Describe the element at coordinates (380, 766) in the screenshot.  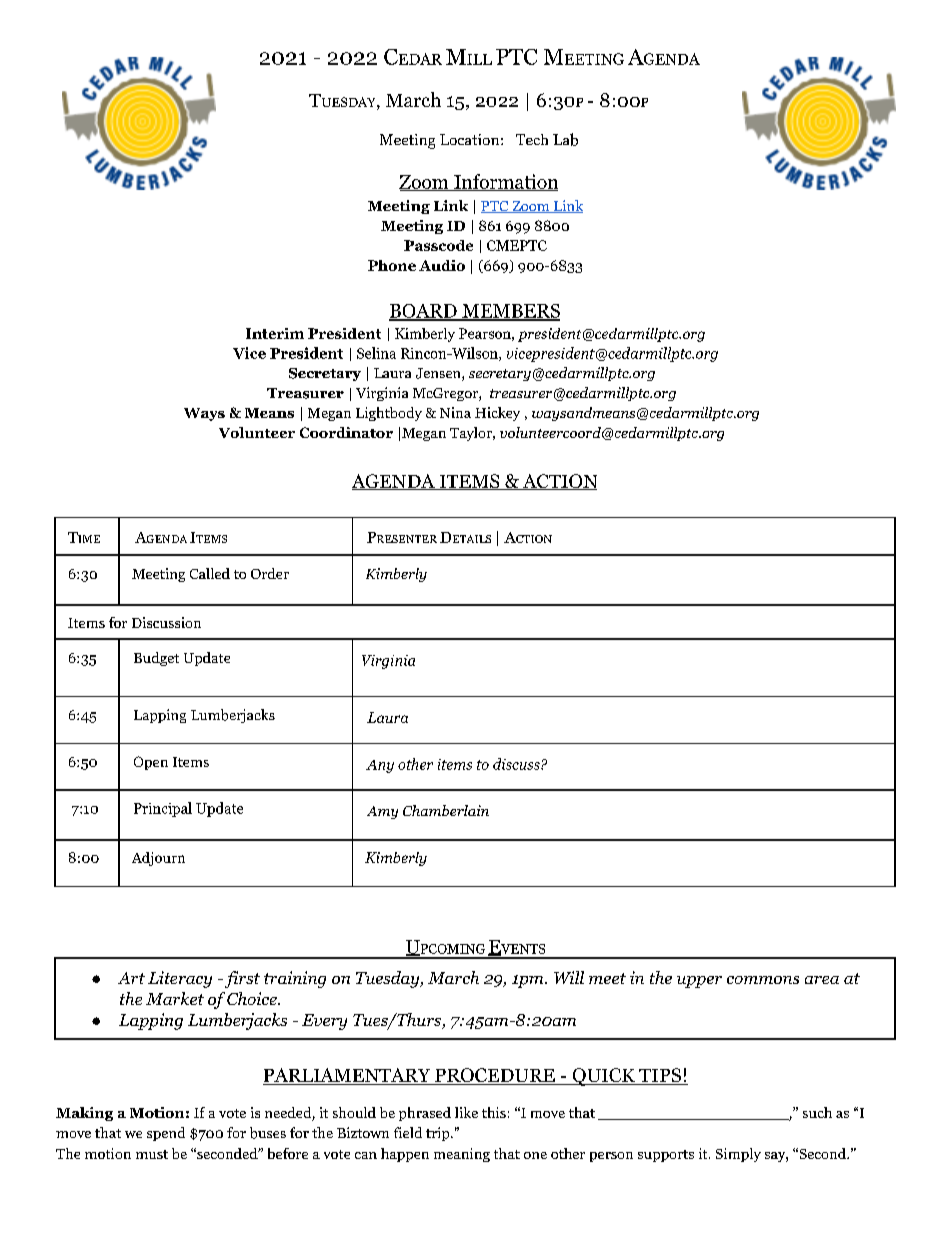
I see `Any` at that location.
